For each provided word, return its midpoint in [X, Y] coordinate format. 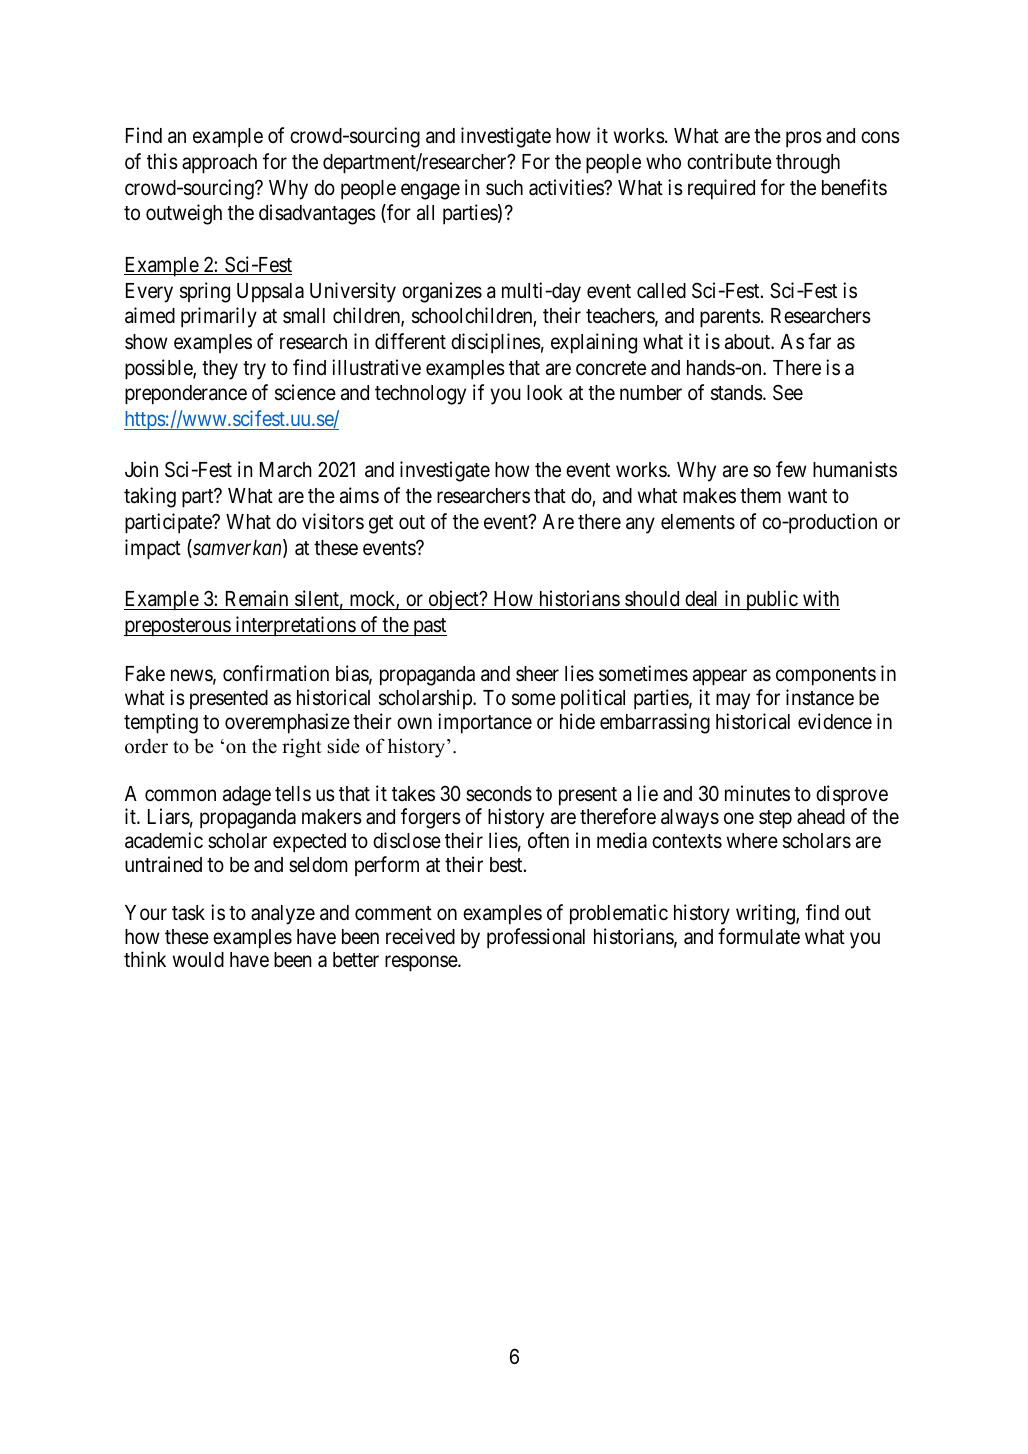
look [545, 393]
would [198, 960]
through [808, 164]
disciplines [496, 343]
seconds [499, 794]
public [771, 600]
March [286, 470]
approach [219, 164]
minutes [757, 793]
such [504, 188]
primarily [219, 317]
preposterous [178, 627]
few [791, 469]
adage [247, 796]
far [819, 341]
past [429, 627]
